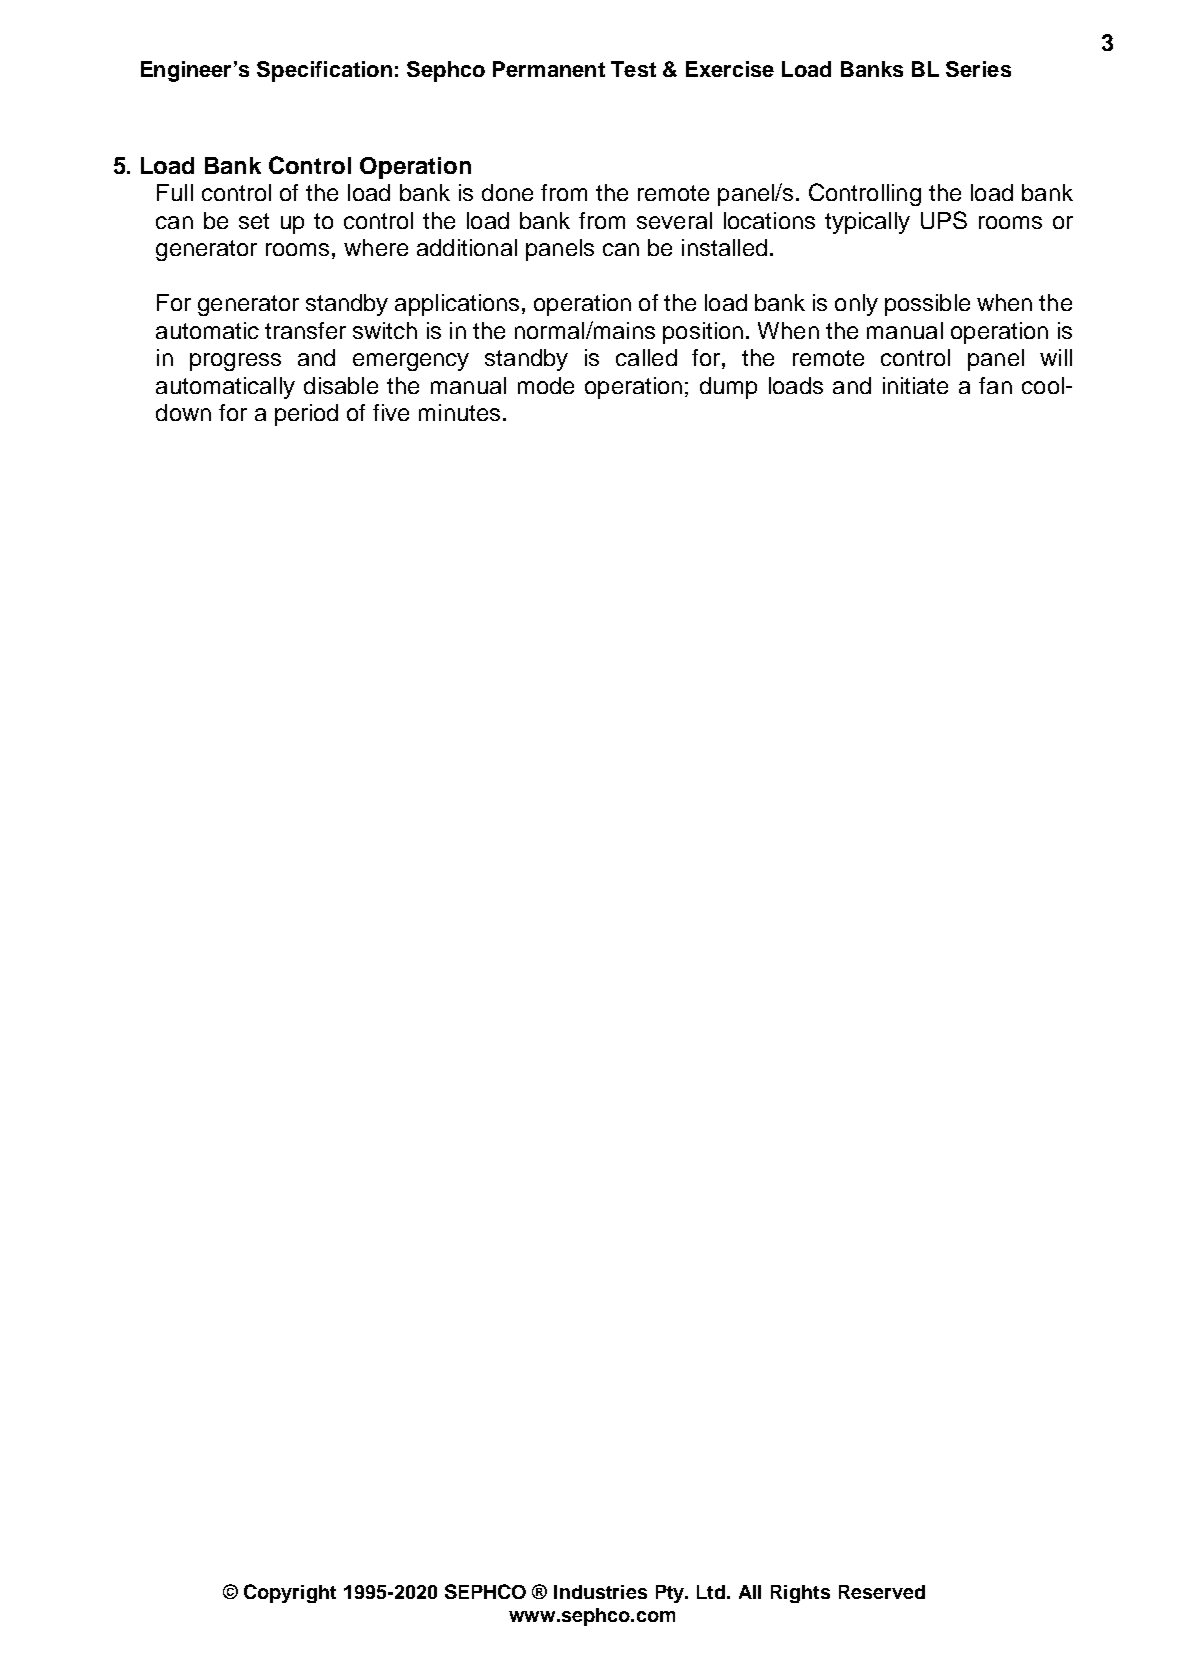 This page has width=1186, height=1677. What do you see at coordinates (306, 415) in the page?
I see `period` at bounding box center [306, 415].
